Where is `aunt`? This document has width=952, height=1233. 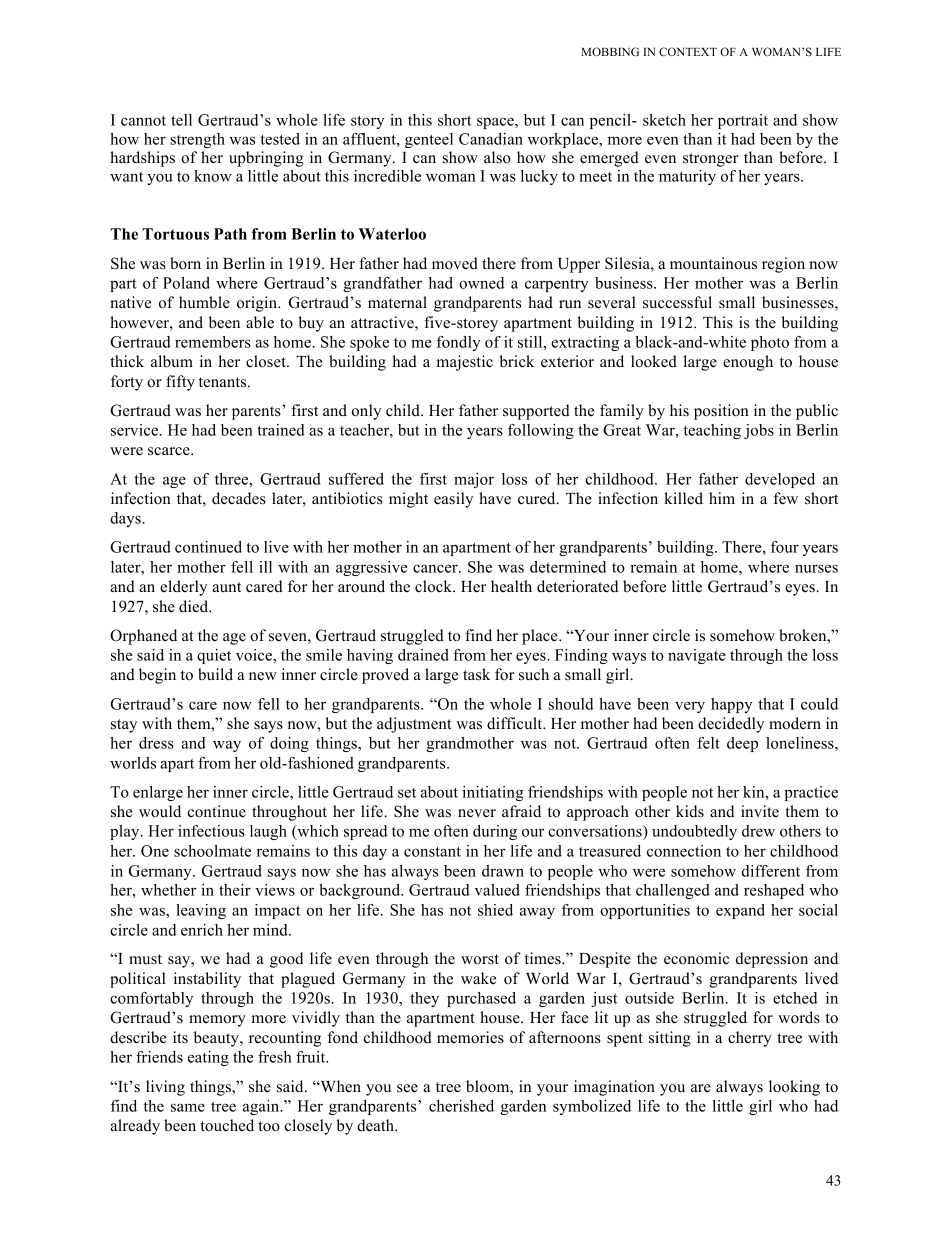
aunt is located at coordinates (226, 587).
